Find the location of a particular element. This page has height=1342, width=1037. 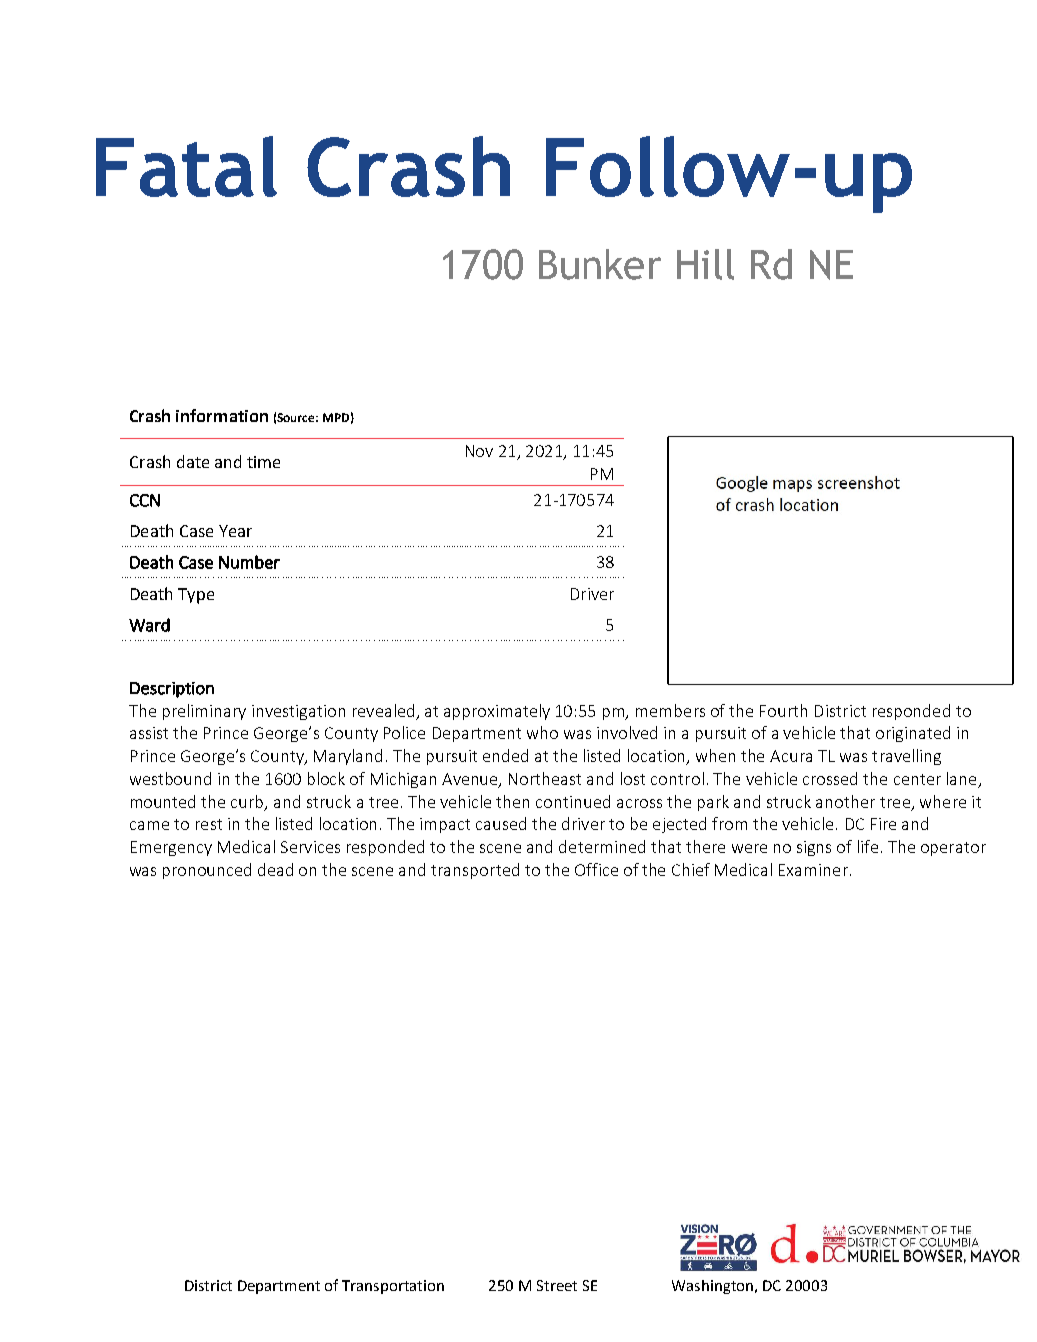

Fourth is located at coordinates (783, 710).
